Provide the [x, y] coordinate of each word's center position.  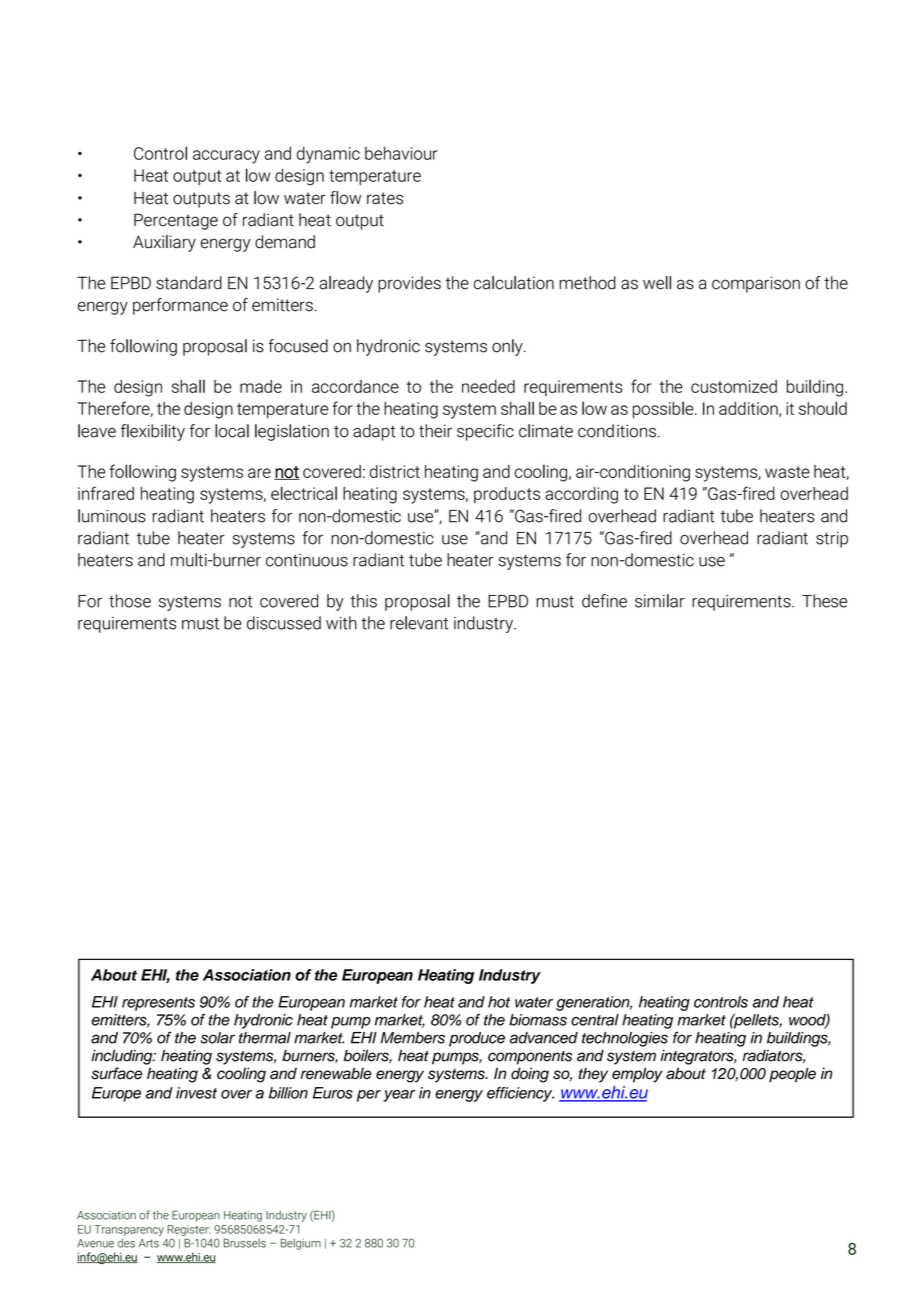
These [824, 601]
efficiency [520, 1094]
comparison [756, 284]
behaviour [401, 153]
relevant [419, 623]
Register [188, 1230]
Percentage [176, 221]
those [130, 601]
